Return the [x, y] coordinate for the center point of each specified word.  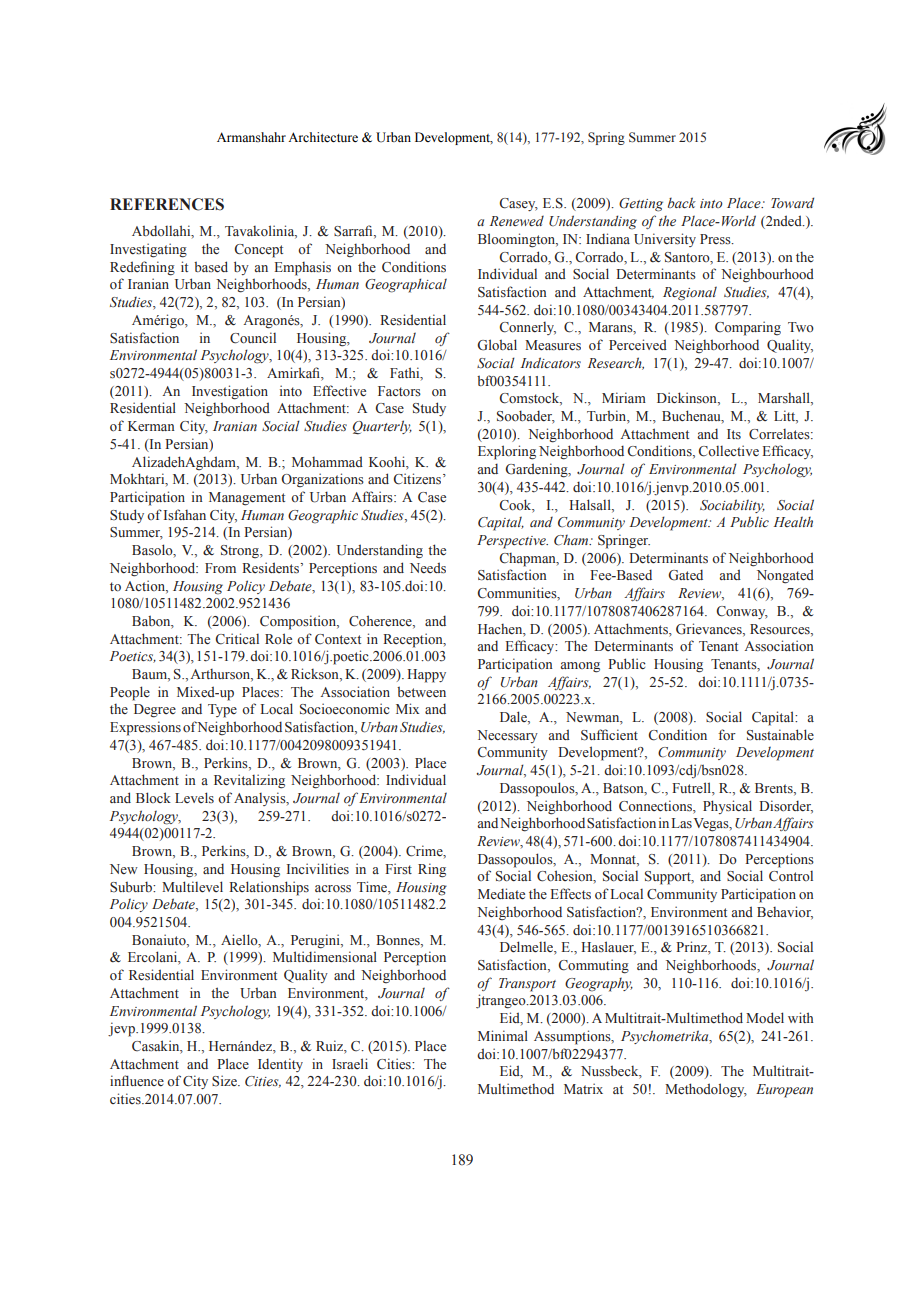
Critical [237, 639]
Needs [428, 568]
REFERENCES [167, 204]
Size [225, 1081]
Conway [742, 612]
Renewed [517, 221]
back [682, 203]
